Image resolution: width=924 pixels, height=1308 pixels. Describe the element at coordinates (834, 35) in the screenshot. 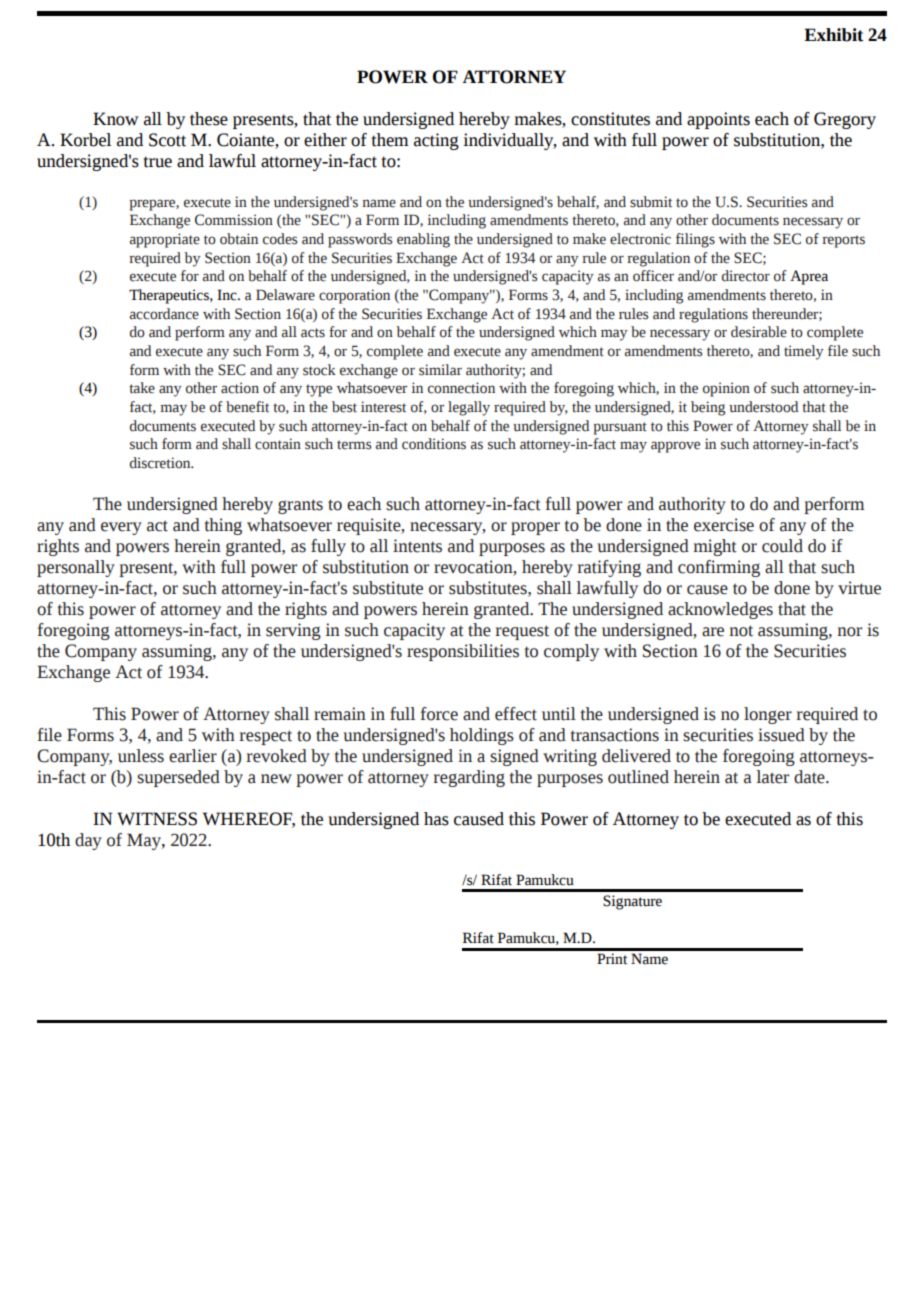

I see `Exhibit` at that location.
